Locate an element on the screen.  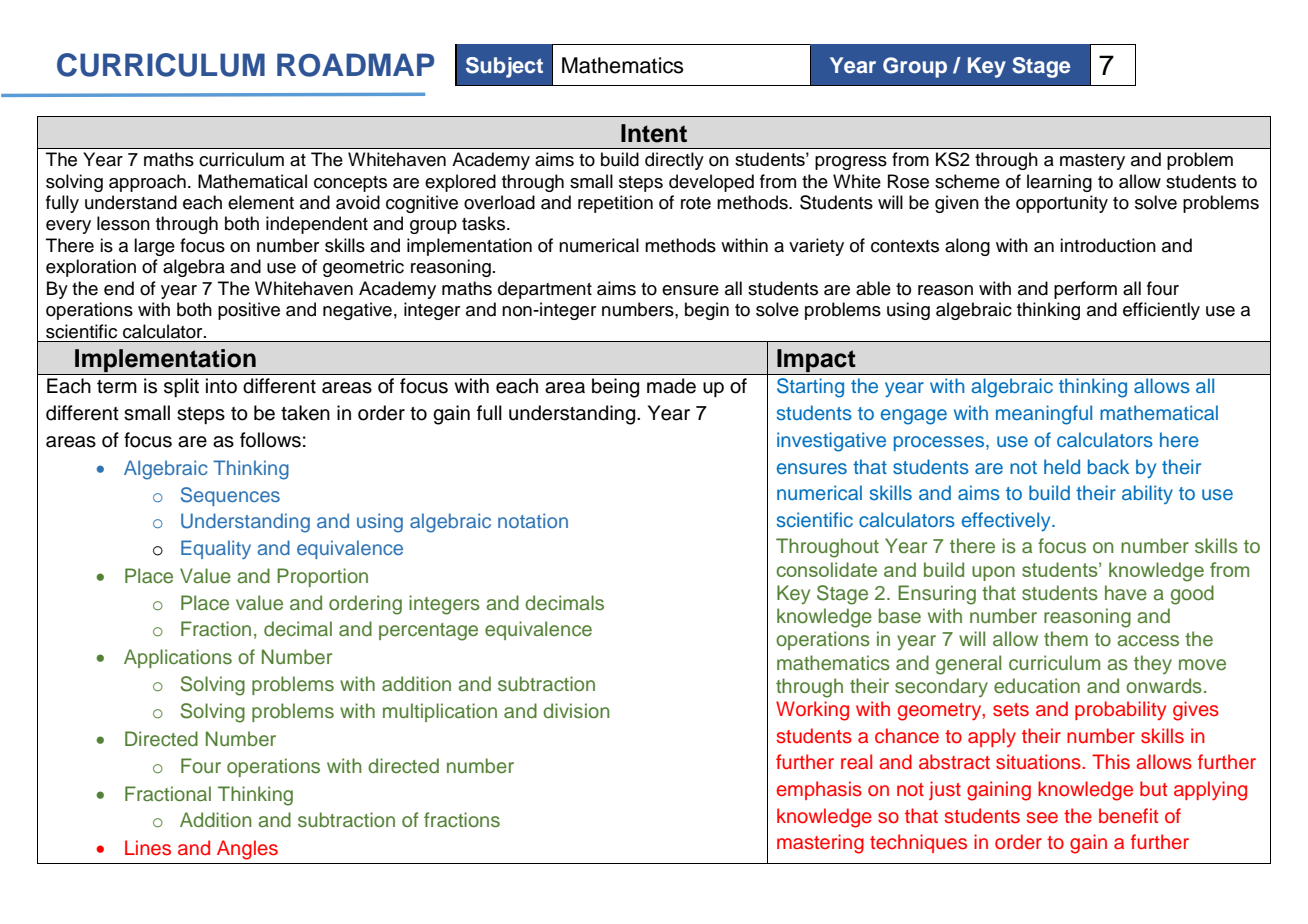
efficiently is located at coordinates (1161, 311).
